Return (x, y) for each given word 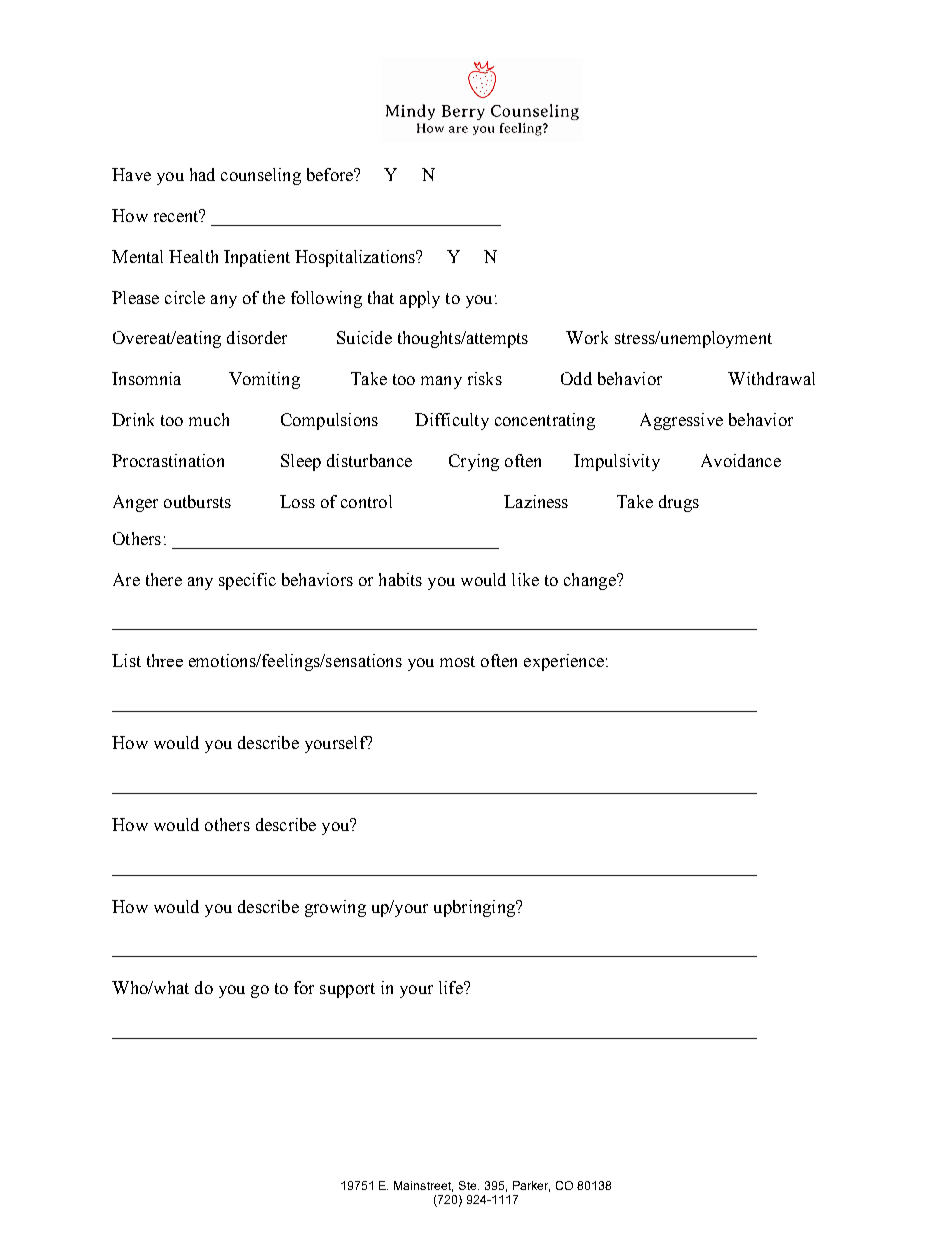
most (457, 661)
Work (587, 337)
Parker (531, 1186)
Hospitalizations (356, 258)
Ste (469, 1185)
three (165, 660)
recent (177, 215)
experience (564, 662)
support (347, 990)
